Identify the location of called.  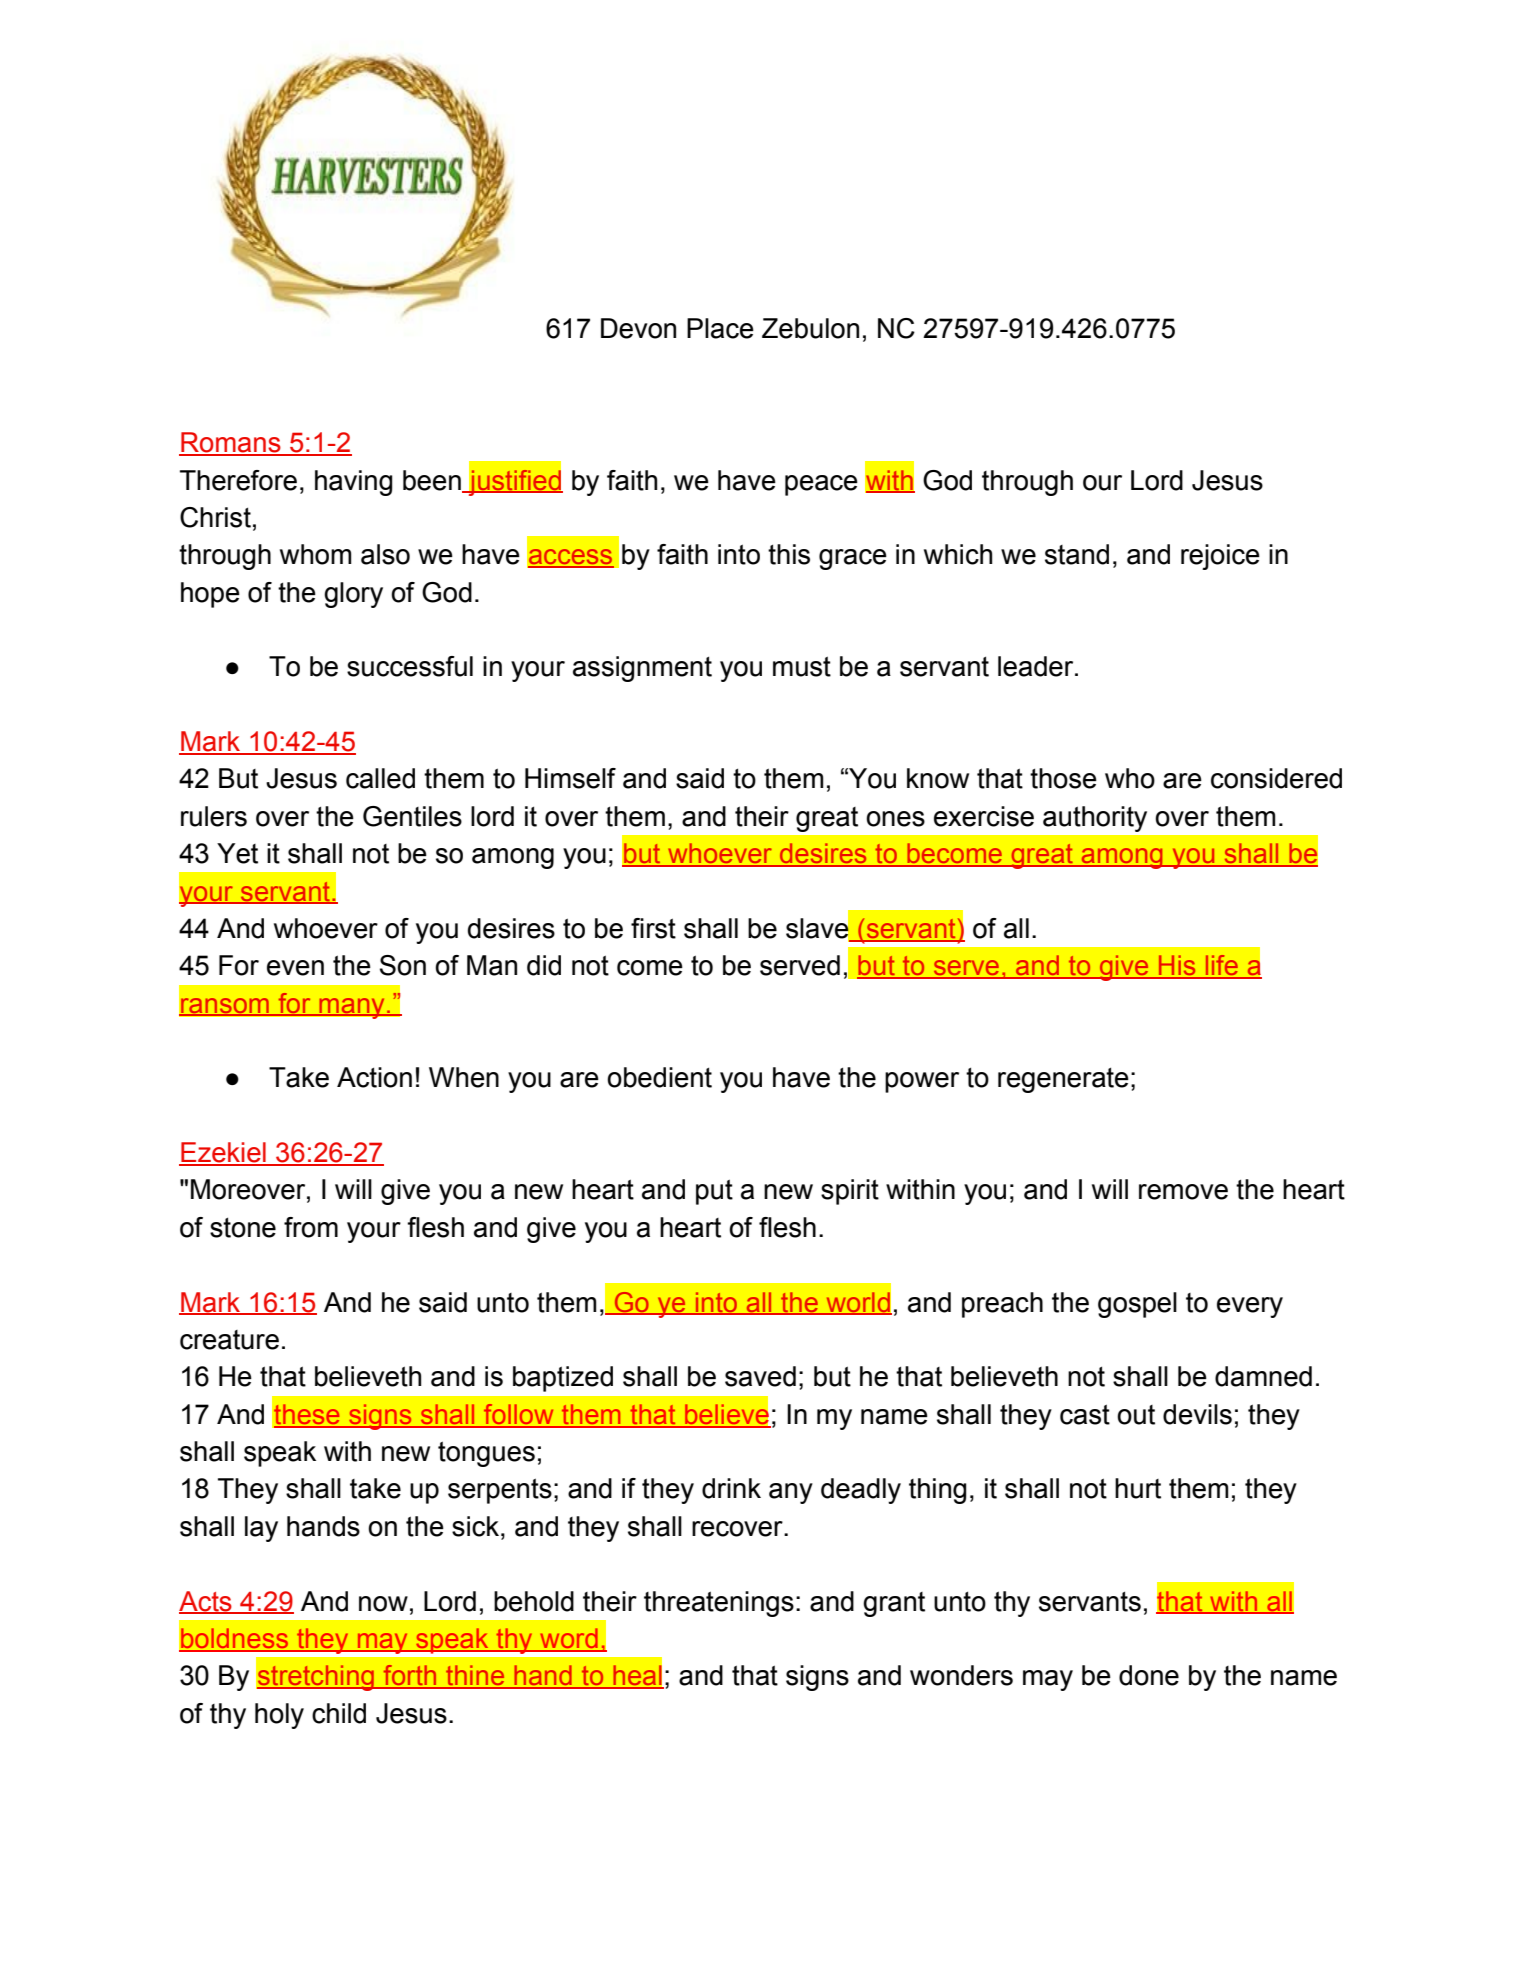
(380, 778).
